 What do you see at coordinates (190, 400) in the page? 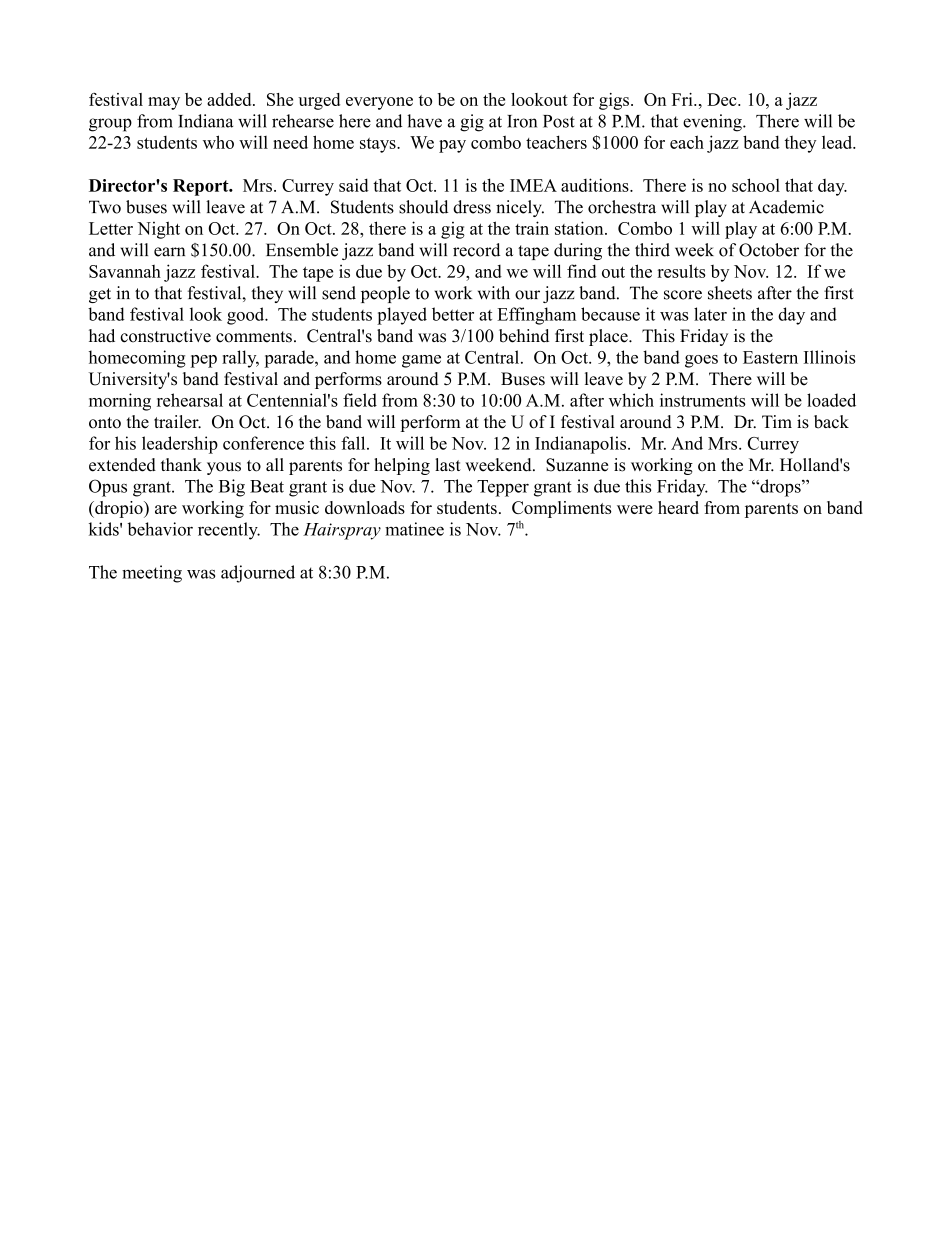
I see `rehearsal` at bounding box center [190, 400].
